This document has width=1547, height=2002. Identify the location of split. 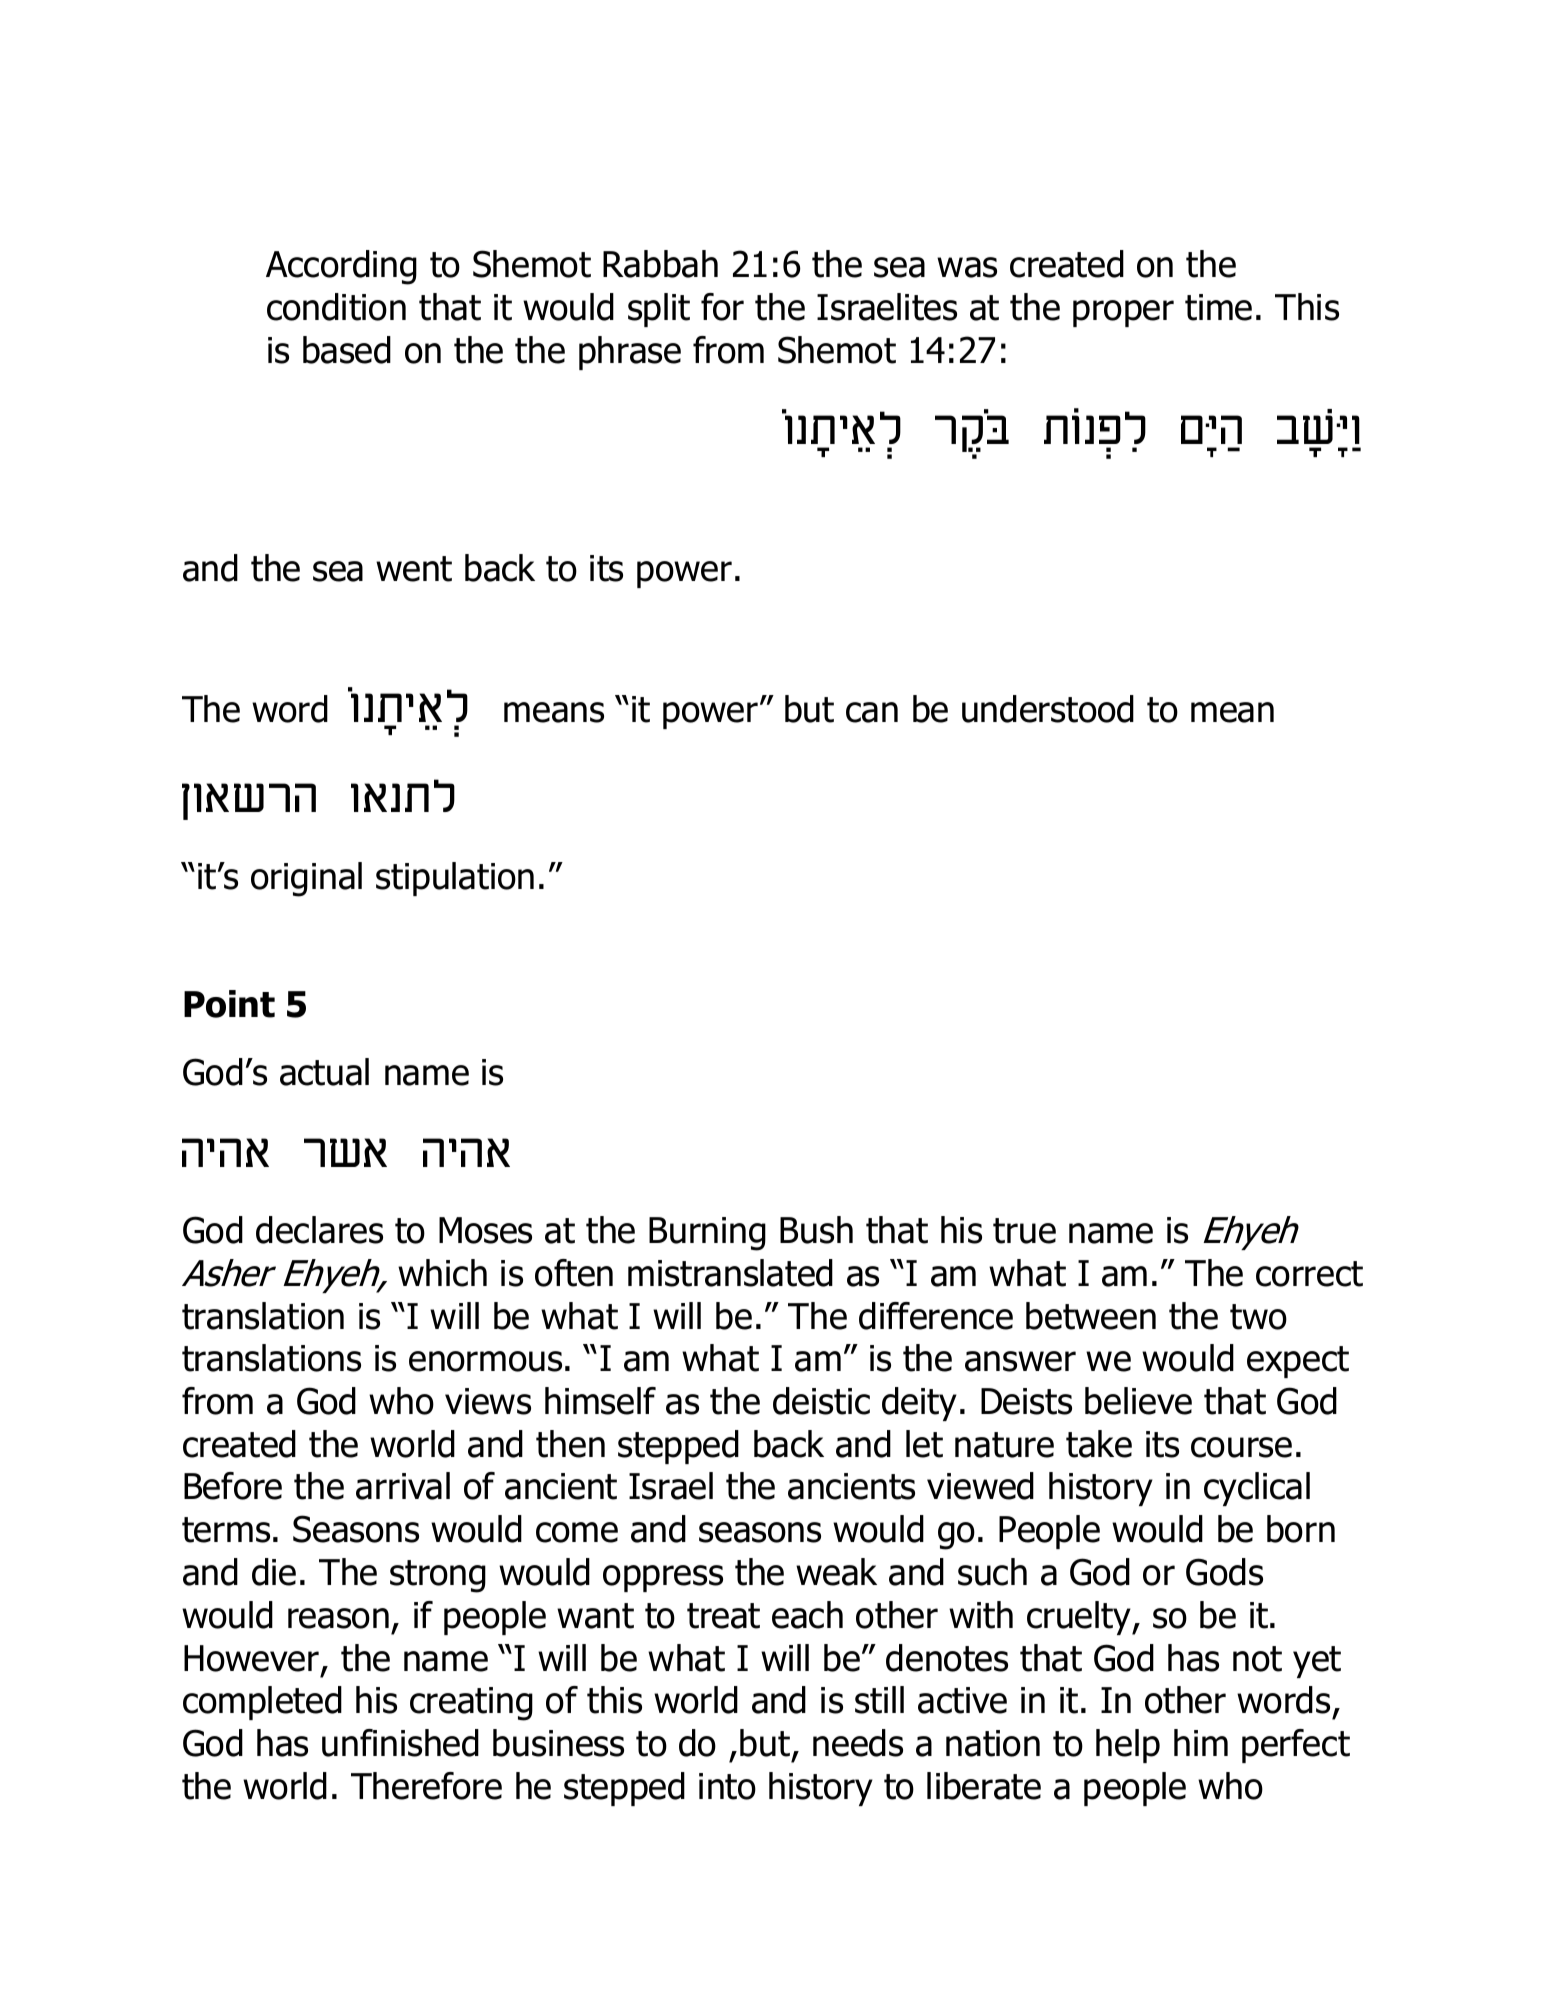
(659, 310).
